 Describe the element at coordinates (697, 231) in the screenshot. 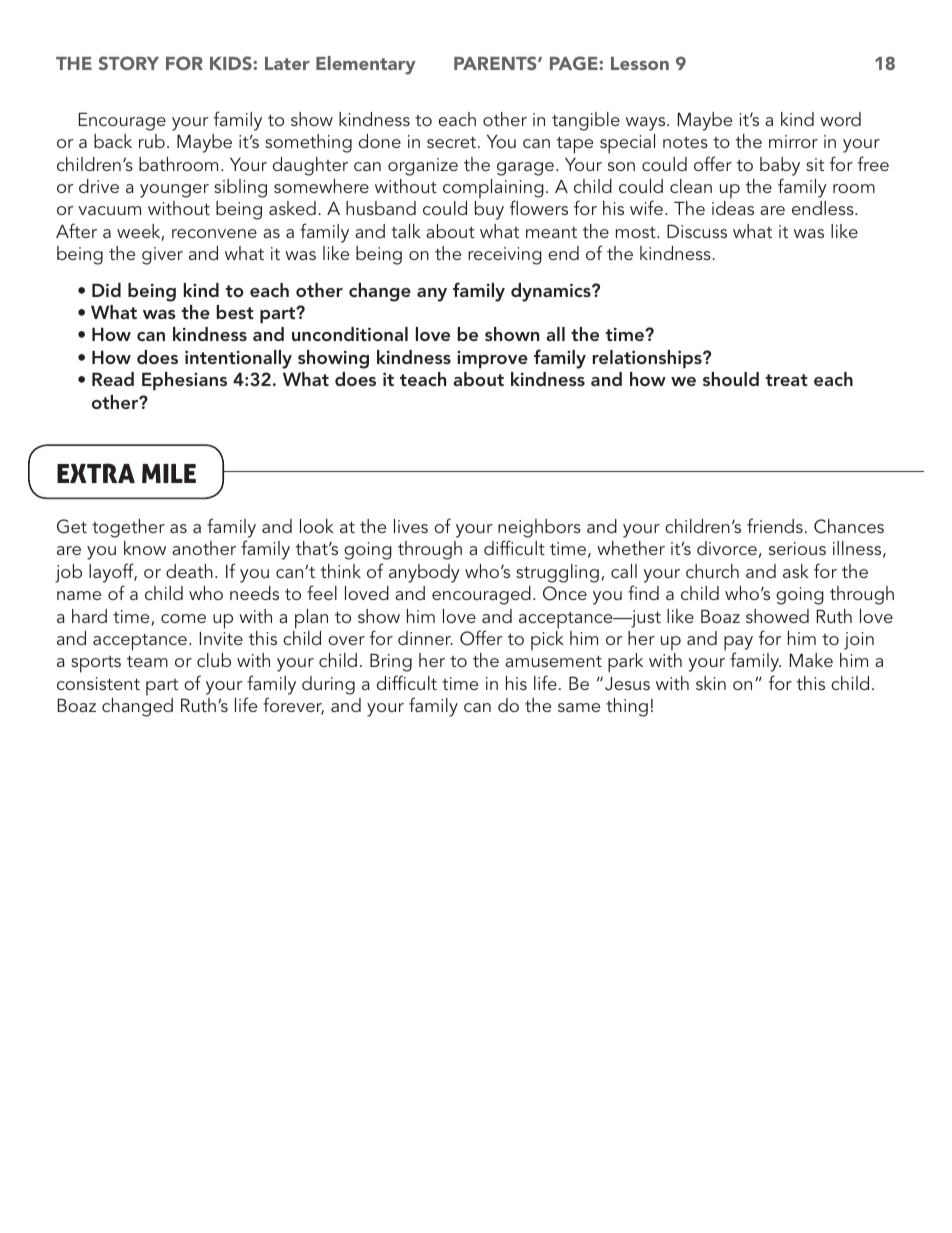

I see `Discuss` at that location.
